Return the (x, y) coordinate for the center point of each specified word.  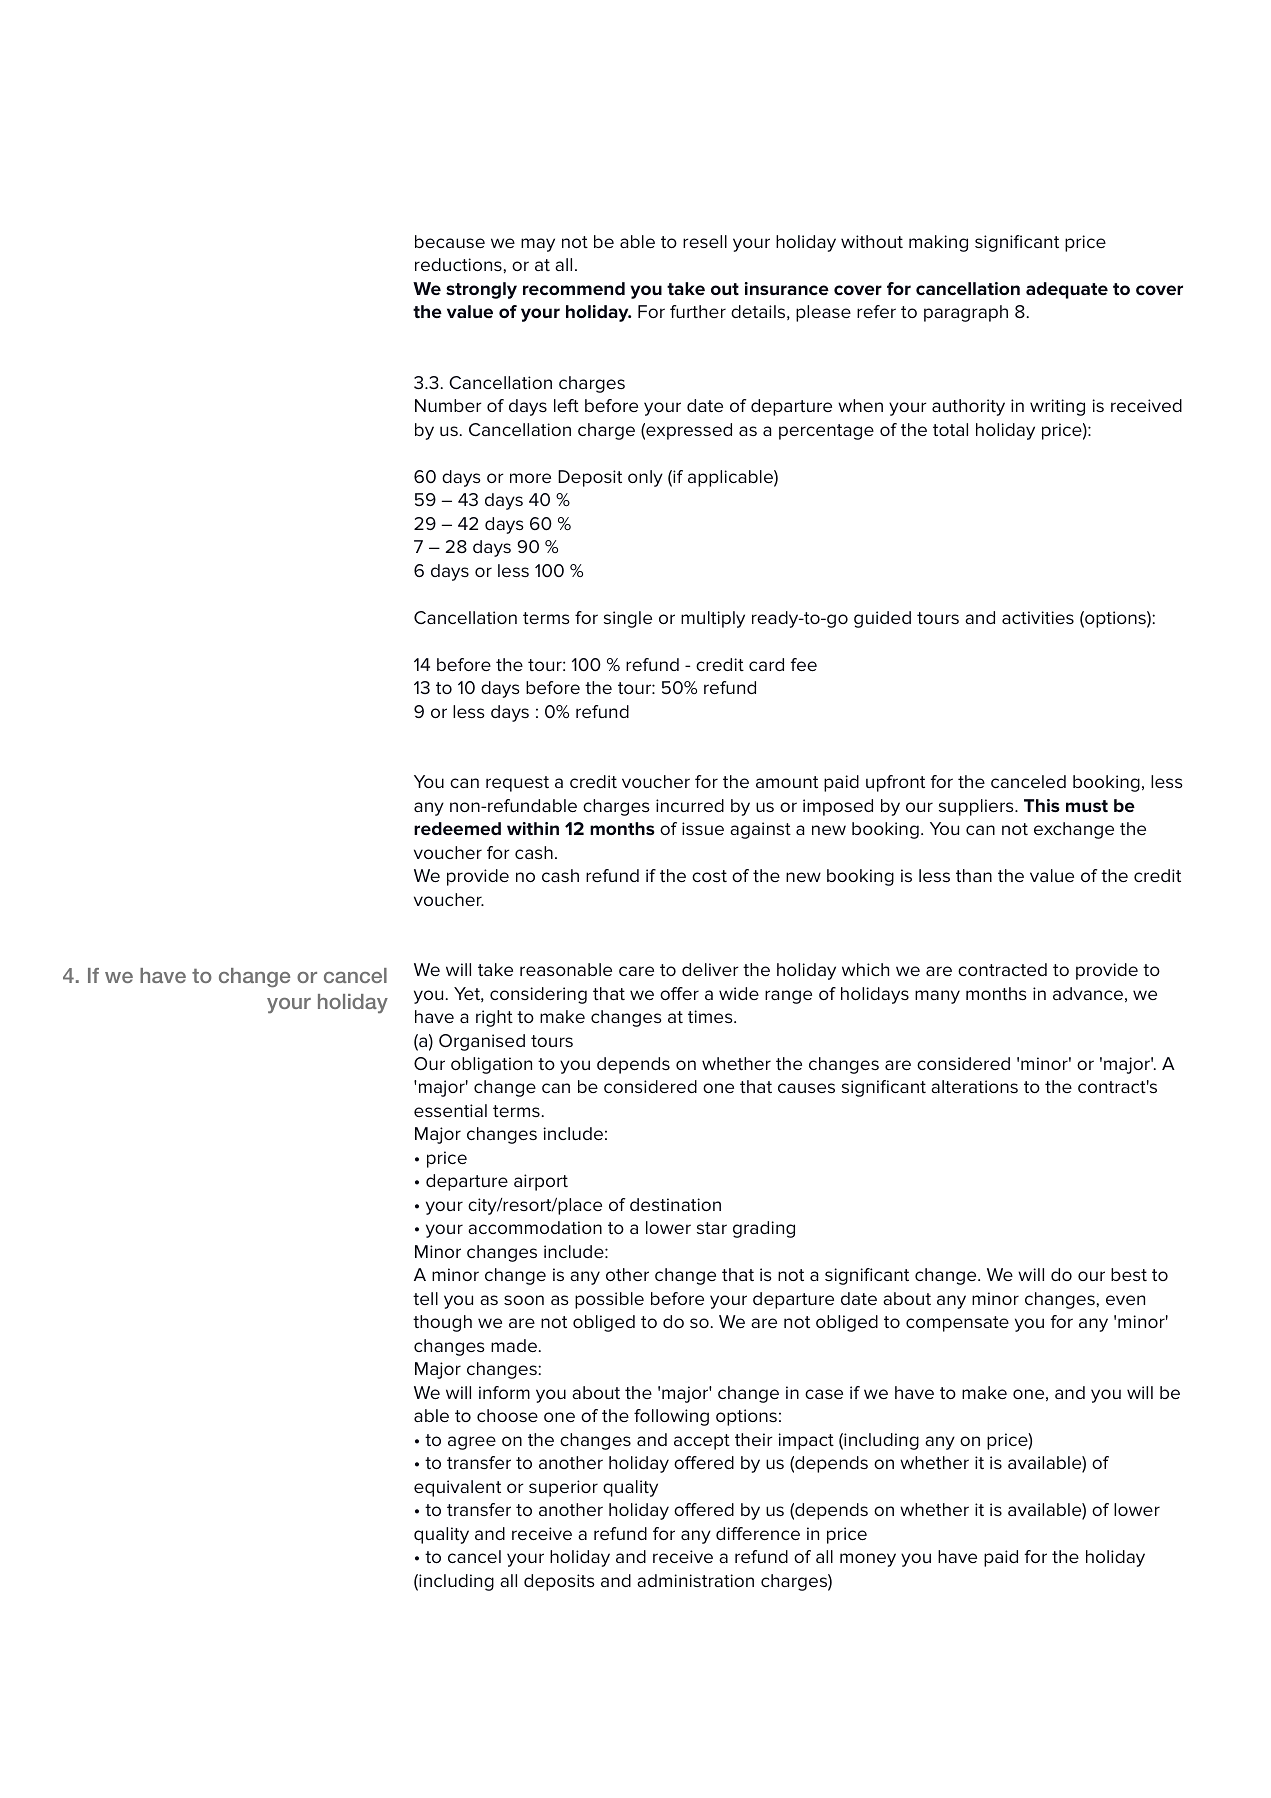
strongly (481, 290)
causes (806, 1088)
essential (450, 1110)
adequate (1067, 290)
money (868, 1560)
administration (695, 1580)
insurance (787, 288)
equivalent (457, 1488)
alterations (974, 1086)
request (517, 784)
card (766, 664)
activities (1038, 617)
